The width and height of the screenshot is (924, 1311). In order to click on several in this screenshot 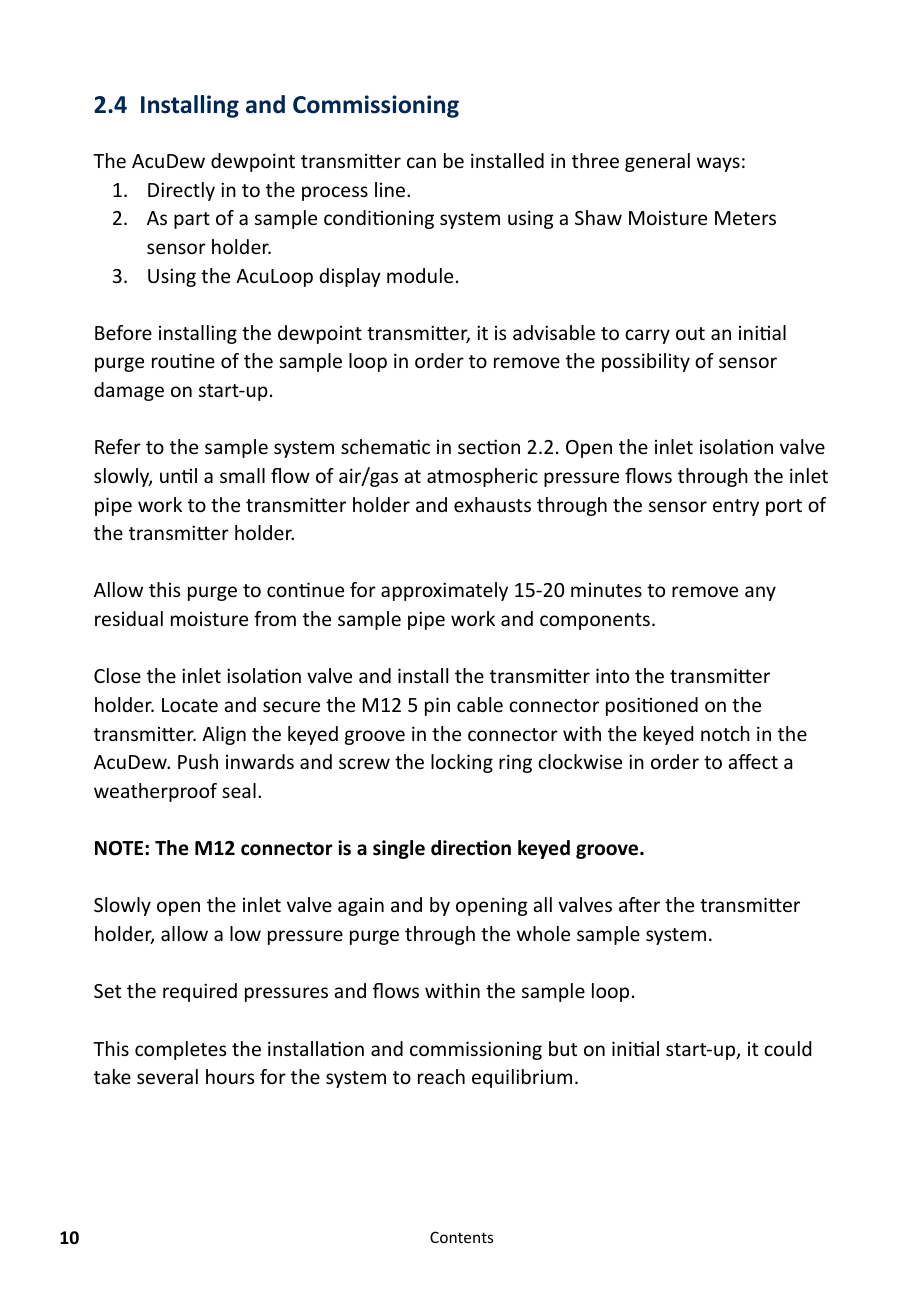, I will do `click(167, 1076)`.
